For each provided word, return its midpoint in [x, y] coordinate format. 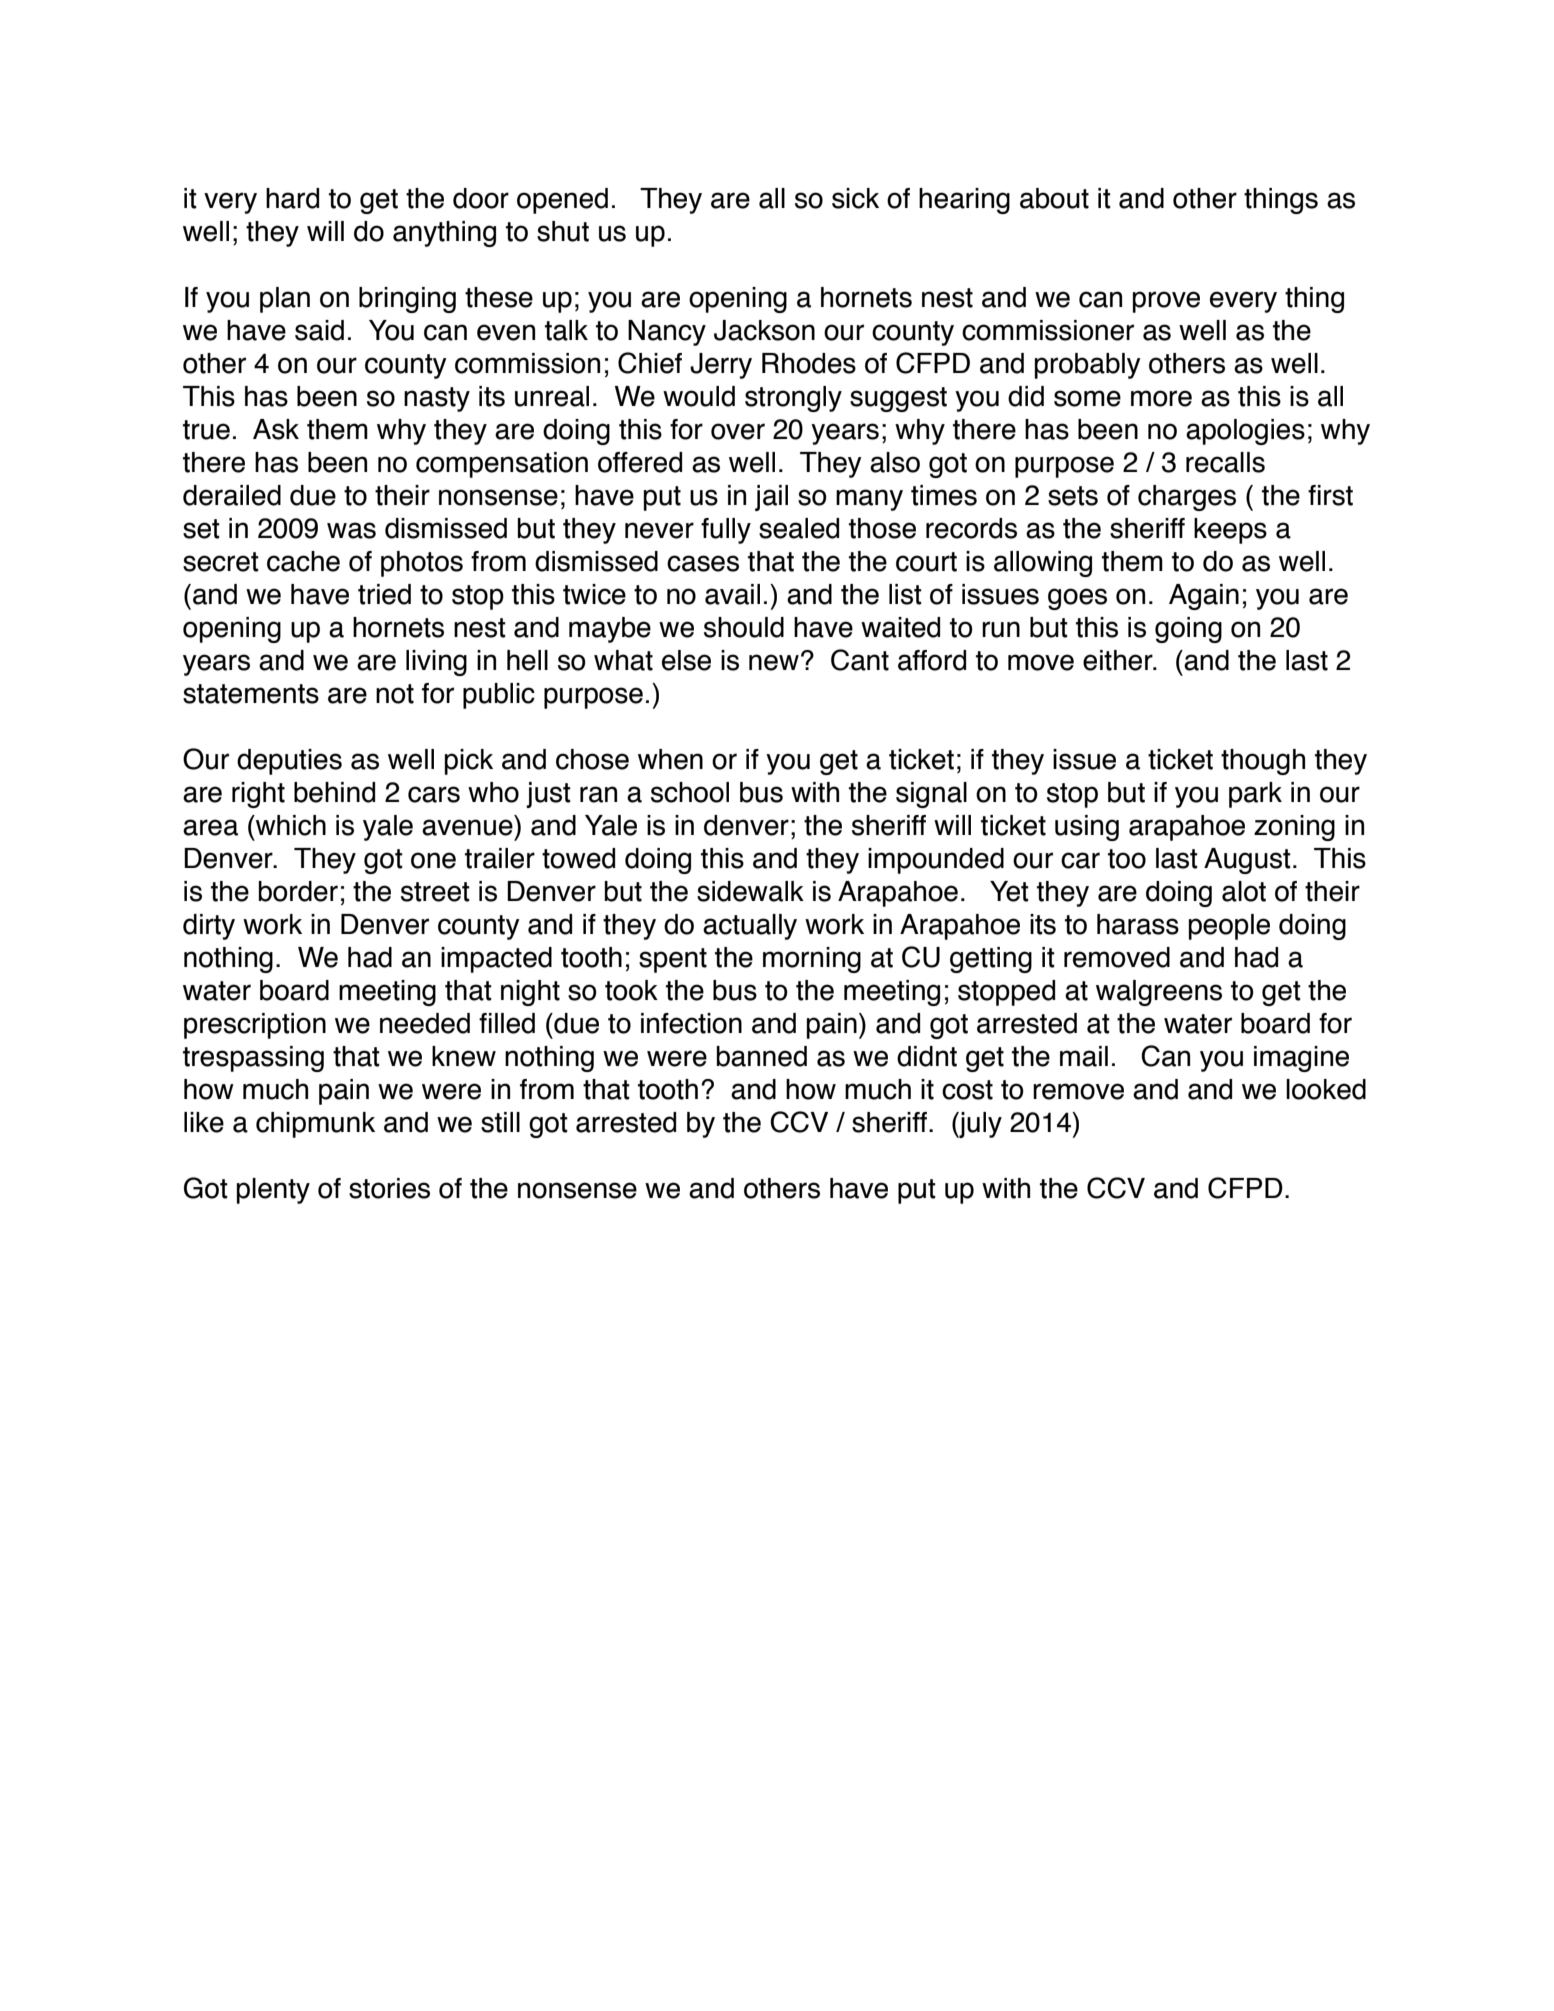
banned [762, 1056]
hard [292, 198]
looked [1326, 1089]
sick [855, 198]
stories [389, 1188]
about [1054, 198]
